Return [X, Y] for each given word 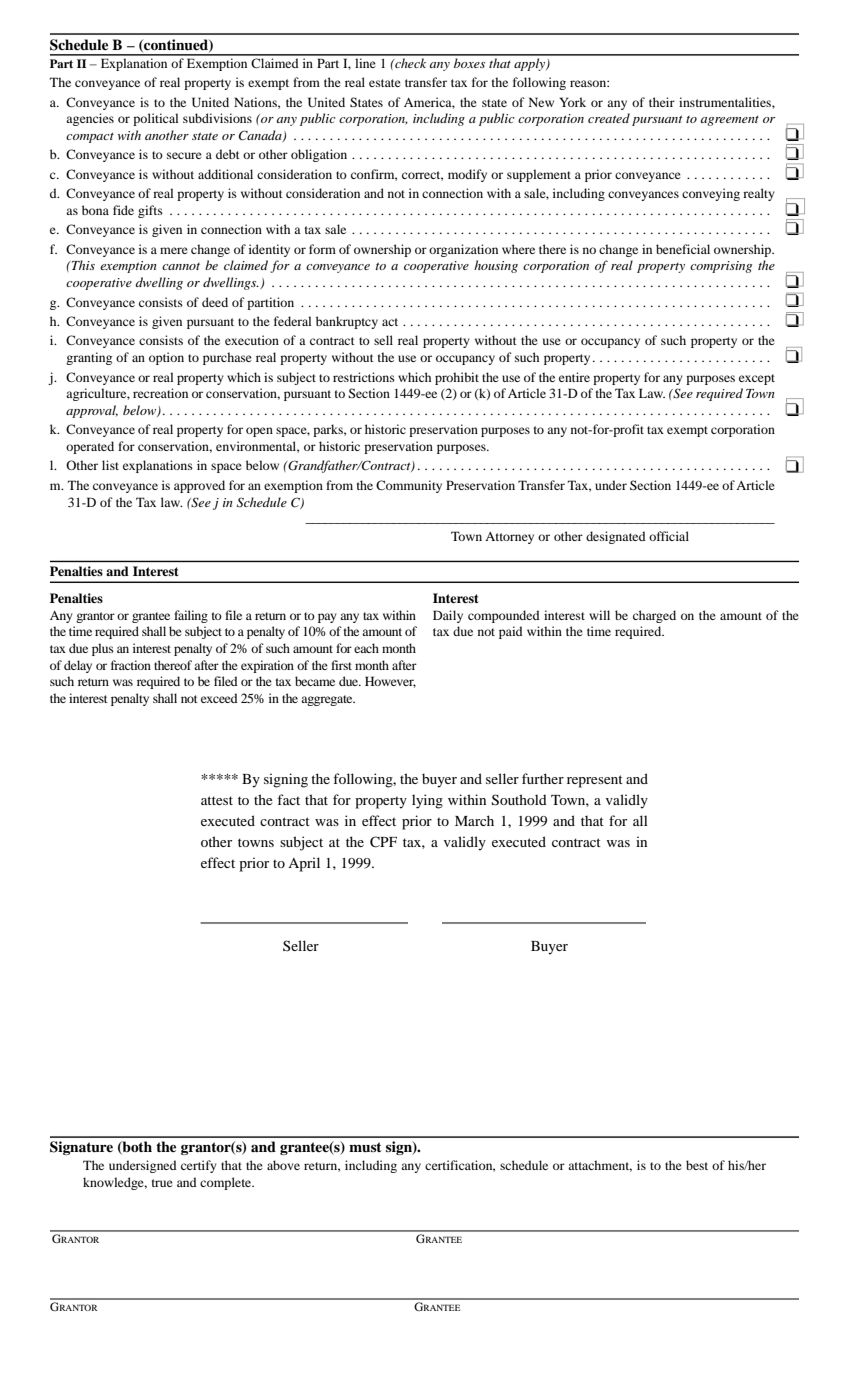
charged [654, 616]
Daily [448, 616]
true [162, 1183]
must [365, 1147]
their [662, 102]
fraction [131, 665]
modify [467, 175]
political [155, 119]
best [697, 1165]
